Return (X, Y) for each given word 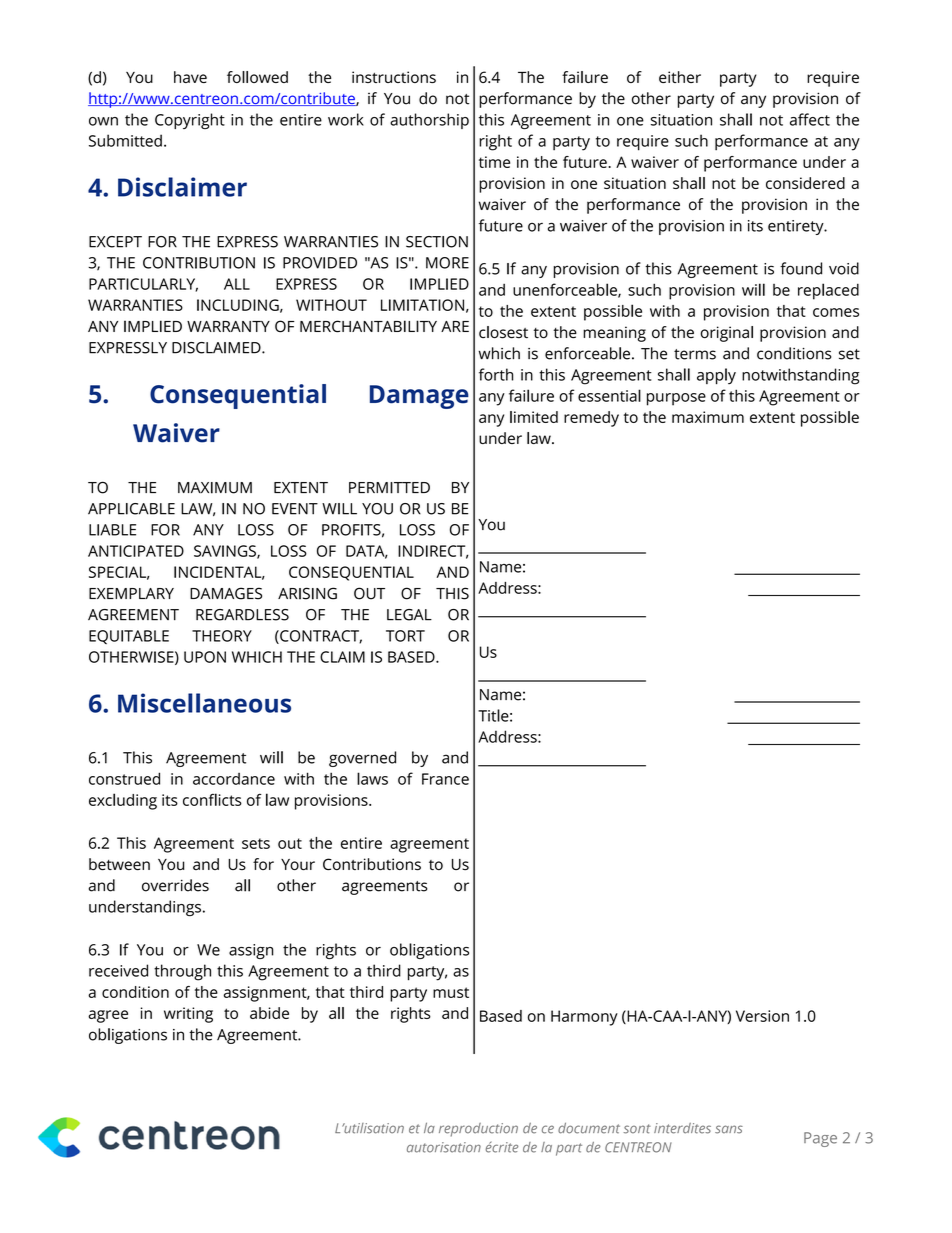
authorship (429, 121)
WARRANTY (228, 326)
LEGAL (409, 615)
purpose (676, 399)
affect (810, 119)
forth (496, 374)
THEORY (222, 636)
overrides (175, 885)
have (190, 77)
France (445, 779)
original (727, 334)
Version (762, 1016)
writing (188, 1015)
